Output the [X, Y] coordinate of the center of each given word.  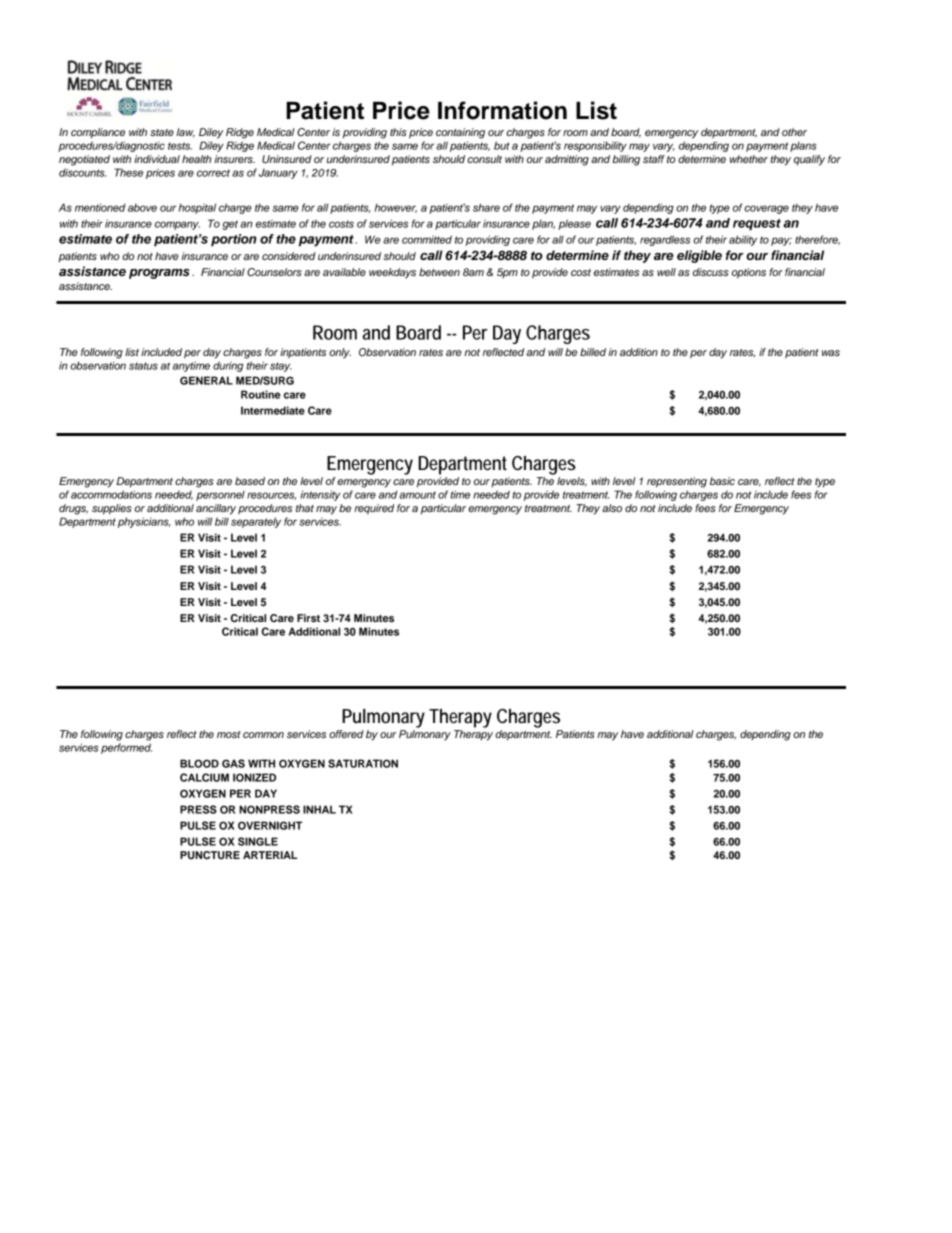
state [162, 132]
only [340, 353]
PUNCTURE [210, 855]
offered [346, 734]
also [612, 508]
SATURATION [363, 763]
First [308, 618]
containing [460, 133]
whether [749, 159]
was [831, 353]
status [143, 366]
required [374, 509]
